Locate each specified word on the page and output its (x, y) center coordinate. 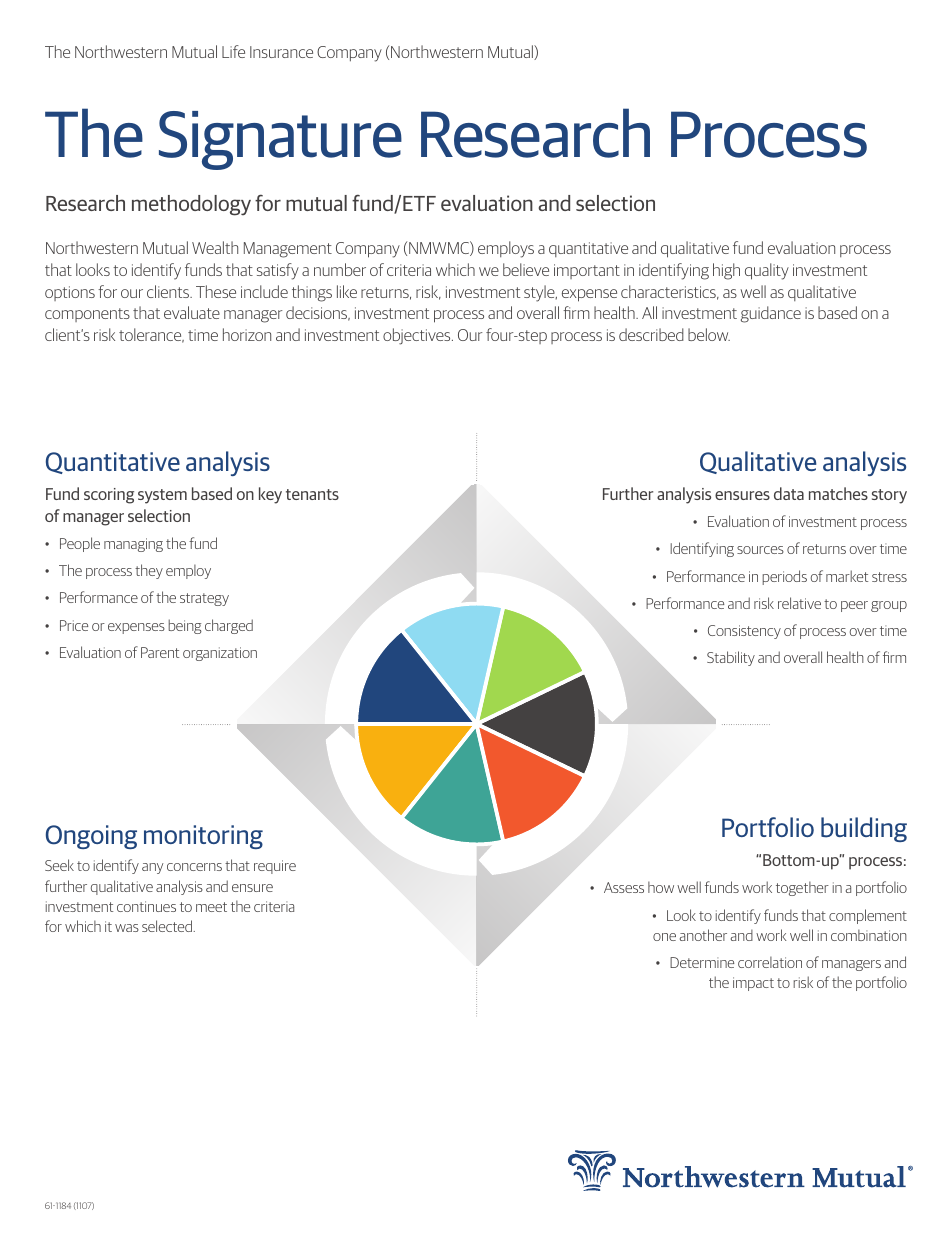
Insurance (281, 52)
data (789, 493)
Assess (624, 887)
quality (767, 271)
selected (168, 926)
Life (233, 51)
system (162, 496)
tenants (312, 494)
